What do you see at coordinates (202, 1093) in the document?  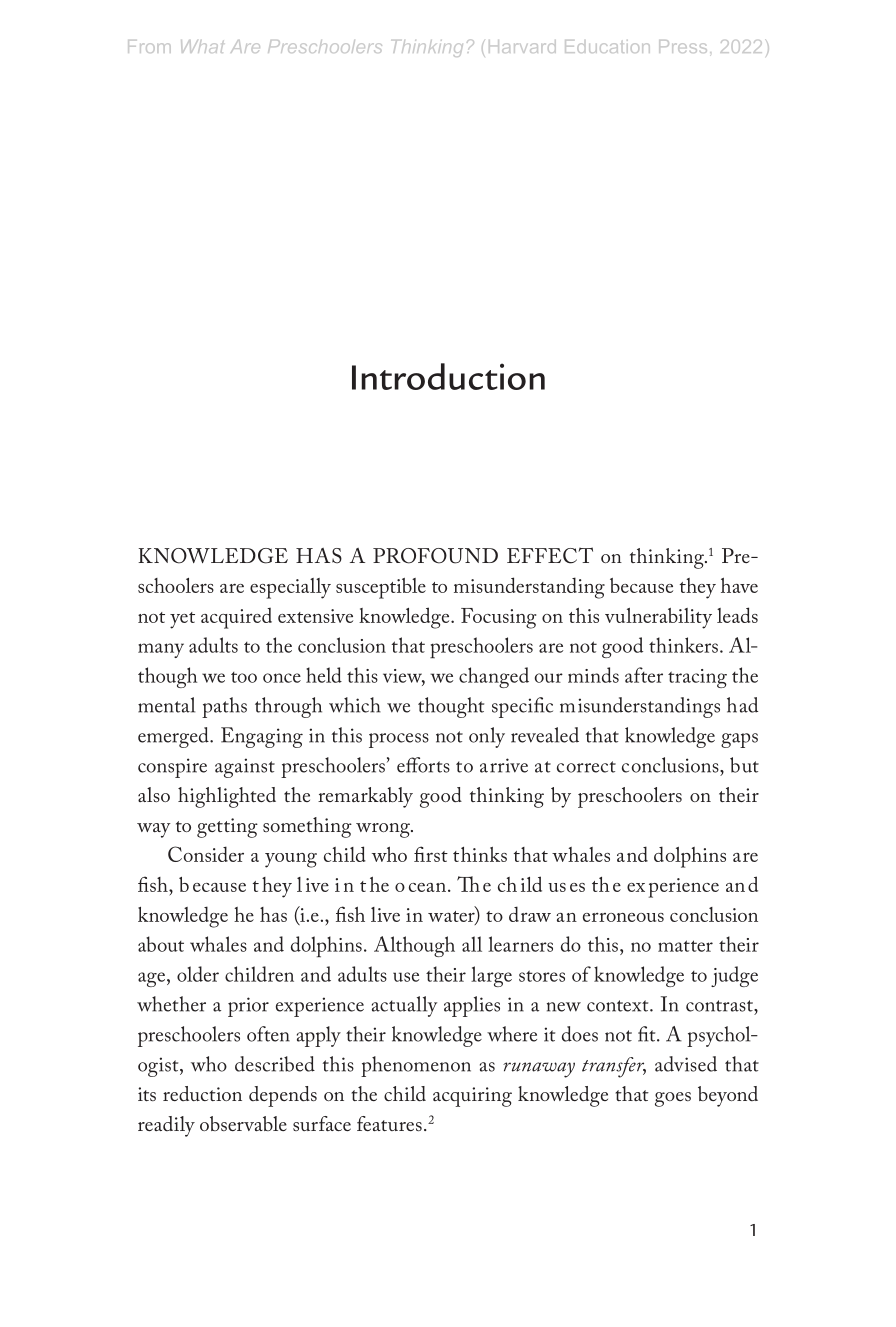 I see `reduction` at bounding box center [202, 1093].
